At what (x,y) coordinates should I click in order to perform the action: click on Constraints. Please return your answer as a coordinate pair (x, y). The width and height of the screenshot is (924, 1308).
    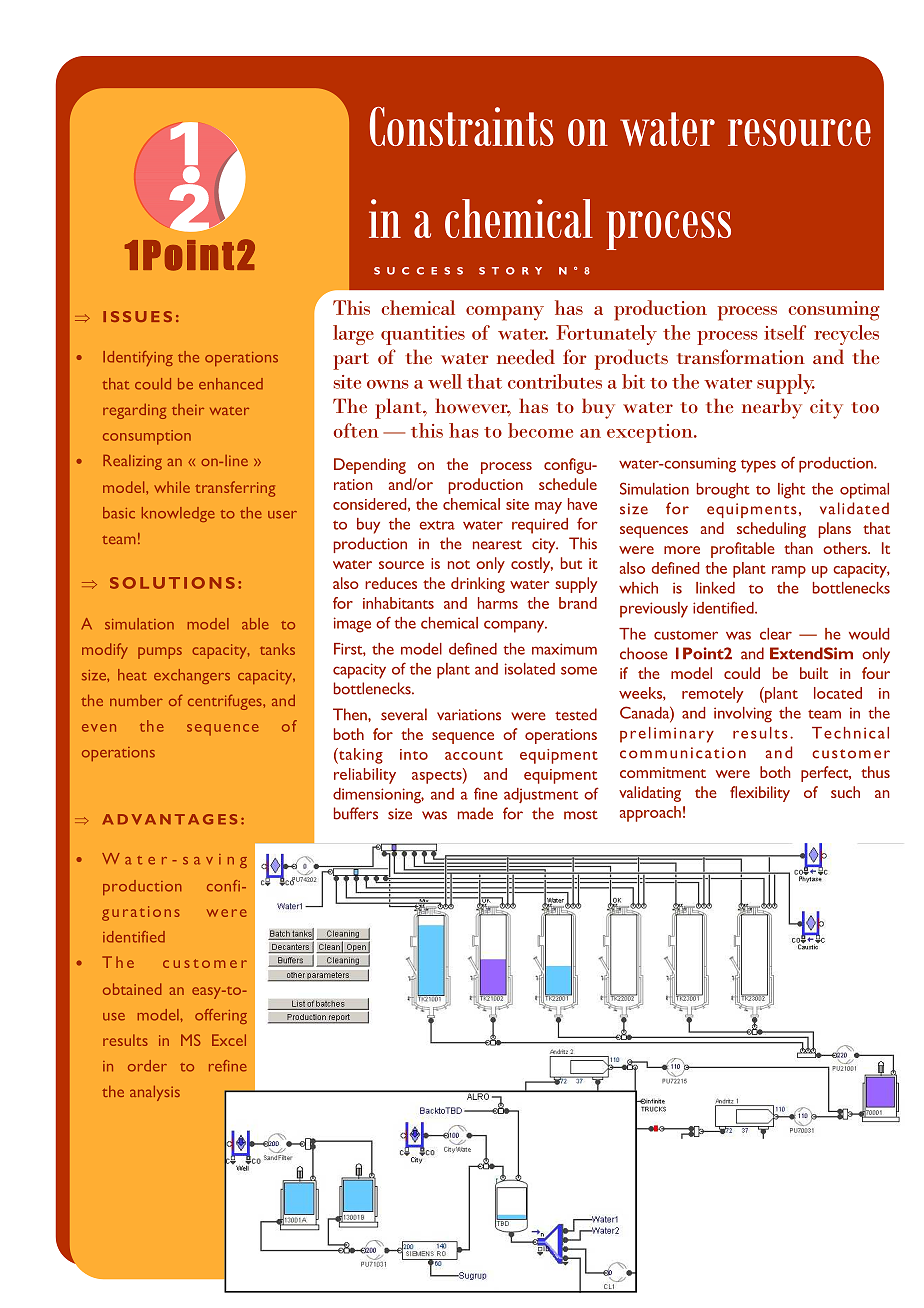
    Looking at the image, I should click on (462, 126).
